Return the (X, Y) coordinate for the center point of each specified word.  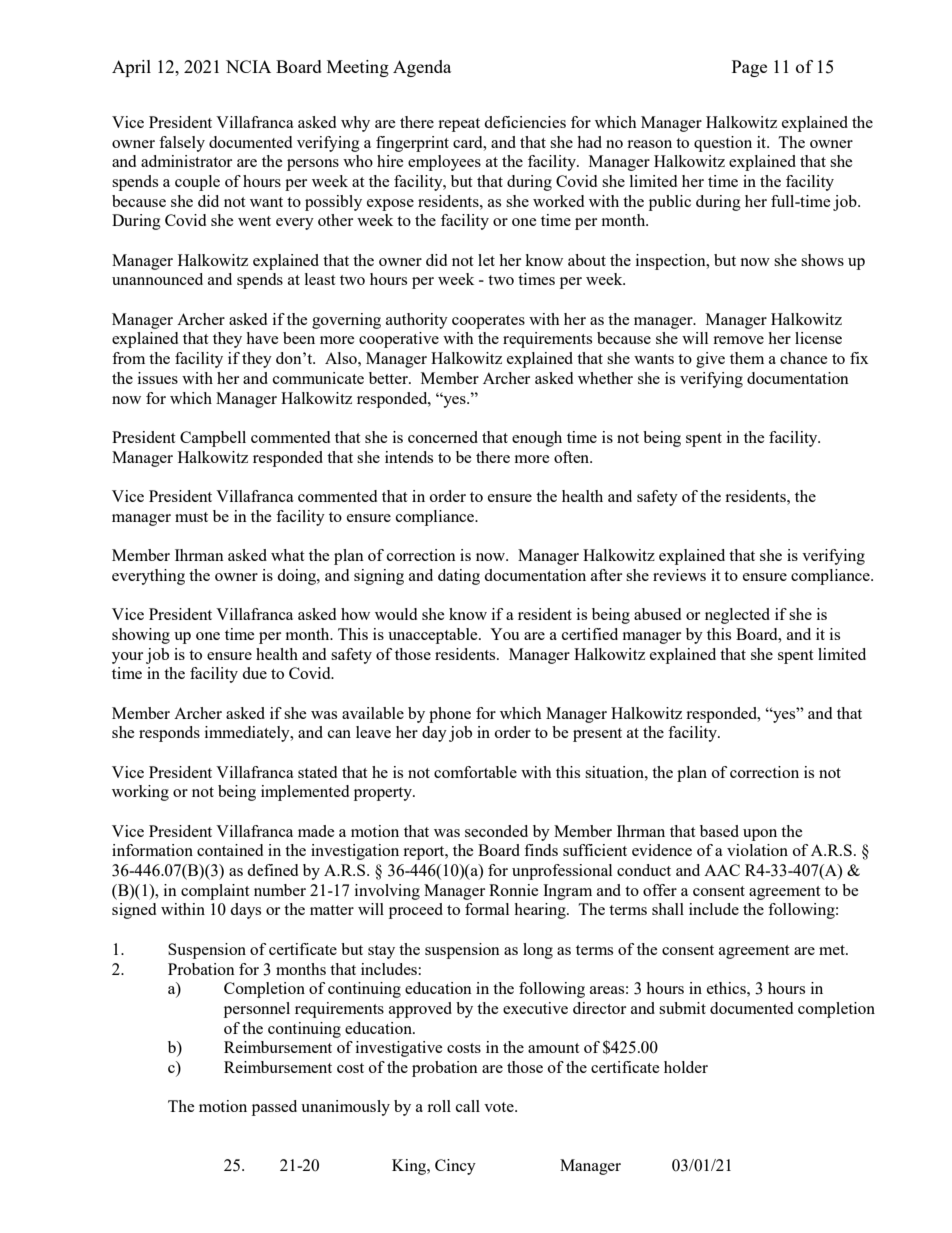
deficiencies (525, 122)
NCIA (248, 66)
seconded (496, 831)
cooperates (488, 322)
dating (459, 577)
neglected (737, 616)
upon (760, 835)
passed (274, 1108)
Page (749, 68)
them (747, 358)
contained (230, 850)
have (262, 338)
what (287, 555)
